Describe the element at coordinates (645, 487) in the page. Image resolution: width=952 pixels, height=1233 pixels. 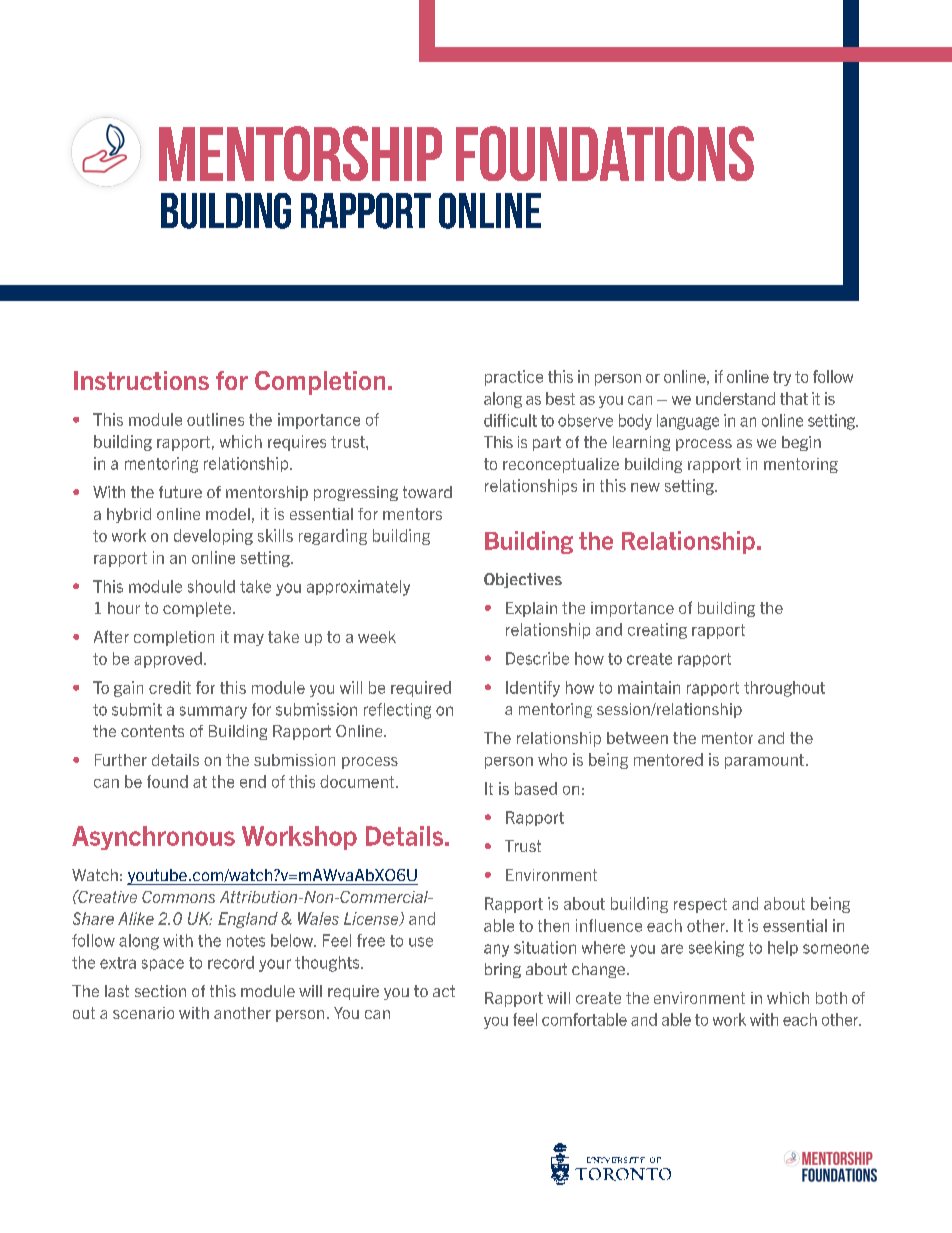
I see `new` at that location.
